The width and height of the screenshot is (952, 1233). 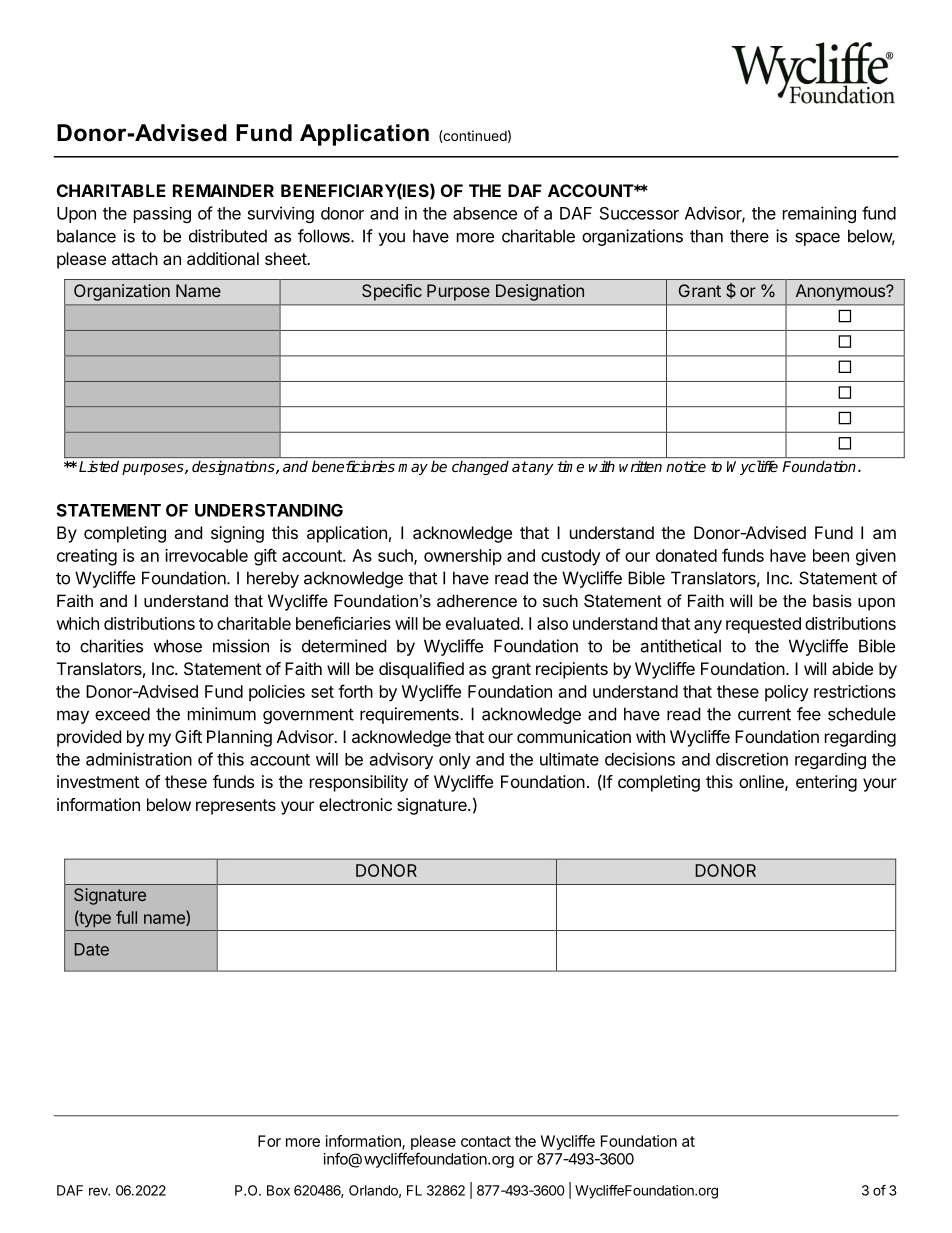 What do you see at coordinates (162, 215) in the screenshot?
I see `passing` at bounding box center [162, 215].
